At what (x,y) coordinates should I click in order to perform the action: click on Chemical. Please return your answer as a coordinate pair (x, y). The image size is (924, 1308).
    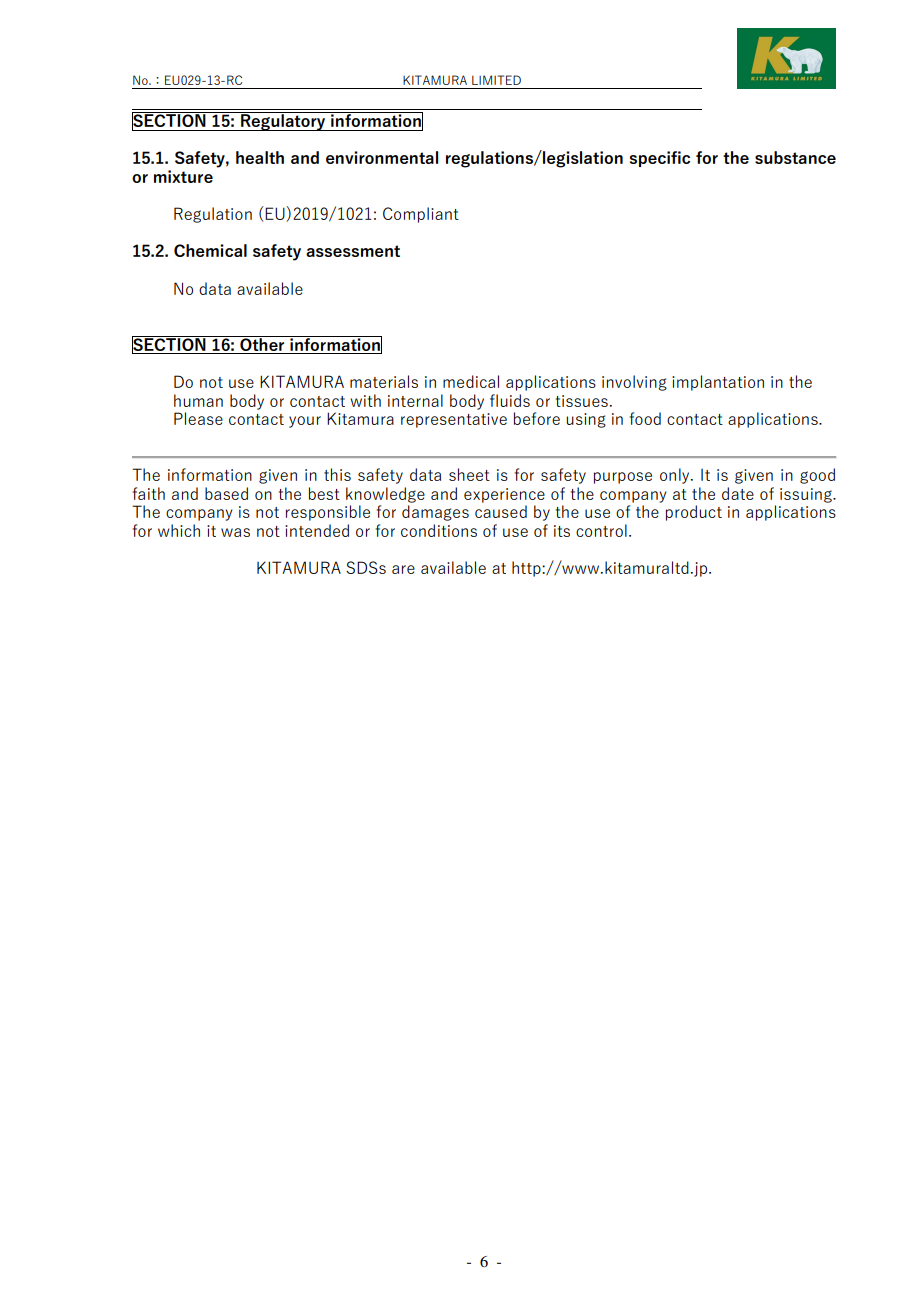
    Looking at the image, I should click on (210, 250).
